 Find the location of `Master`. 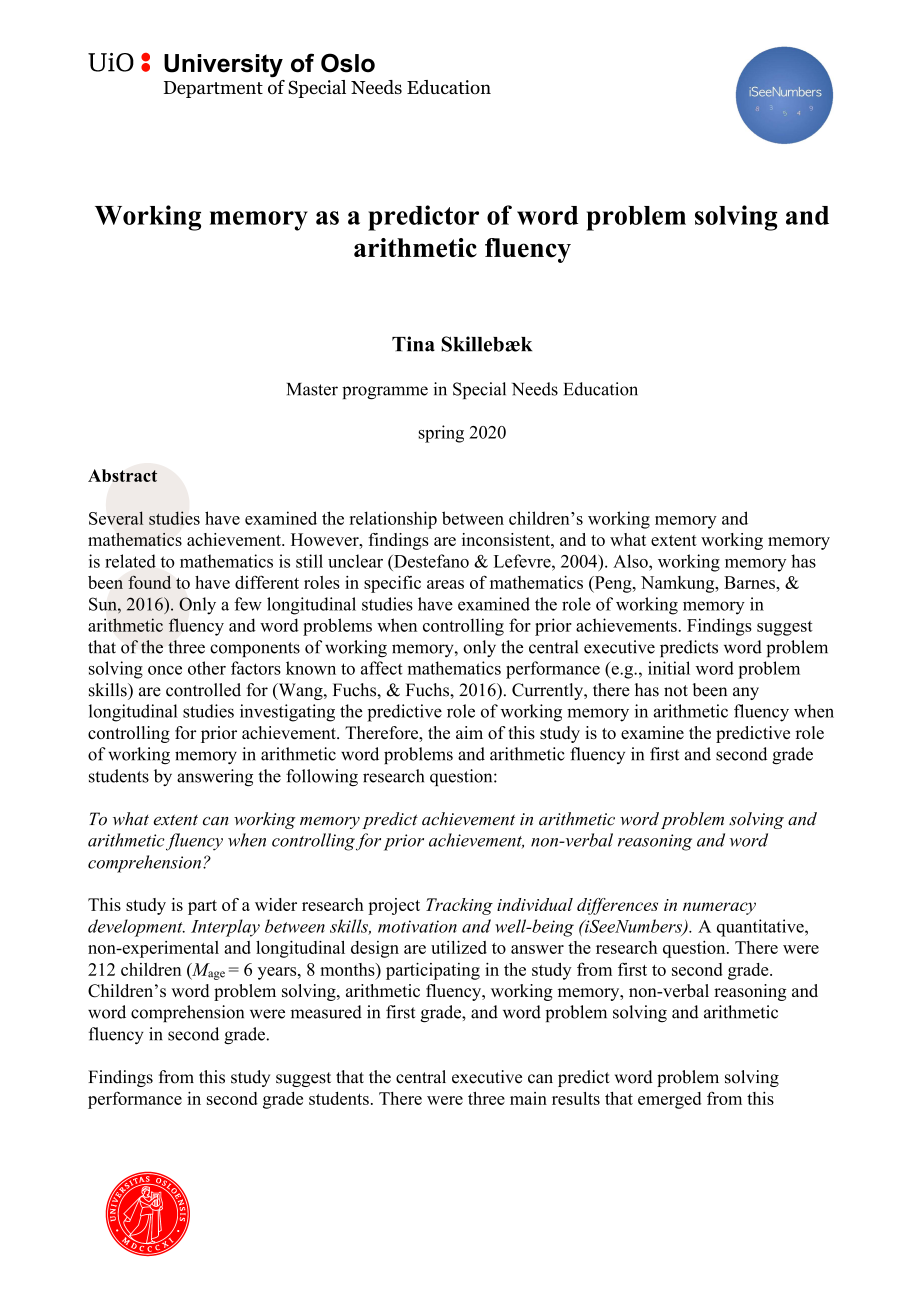

Master is located at coordinates (312, 389).
